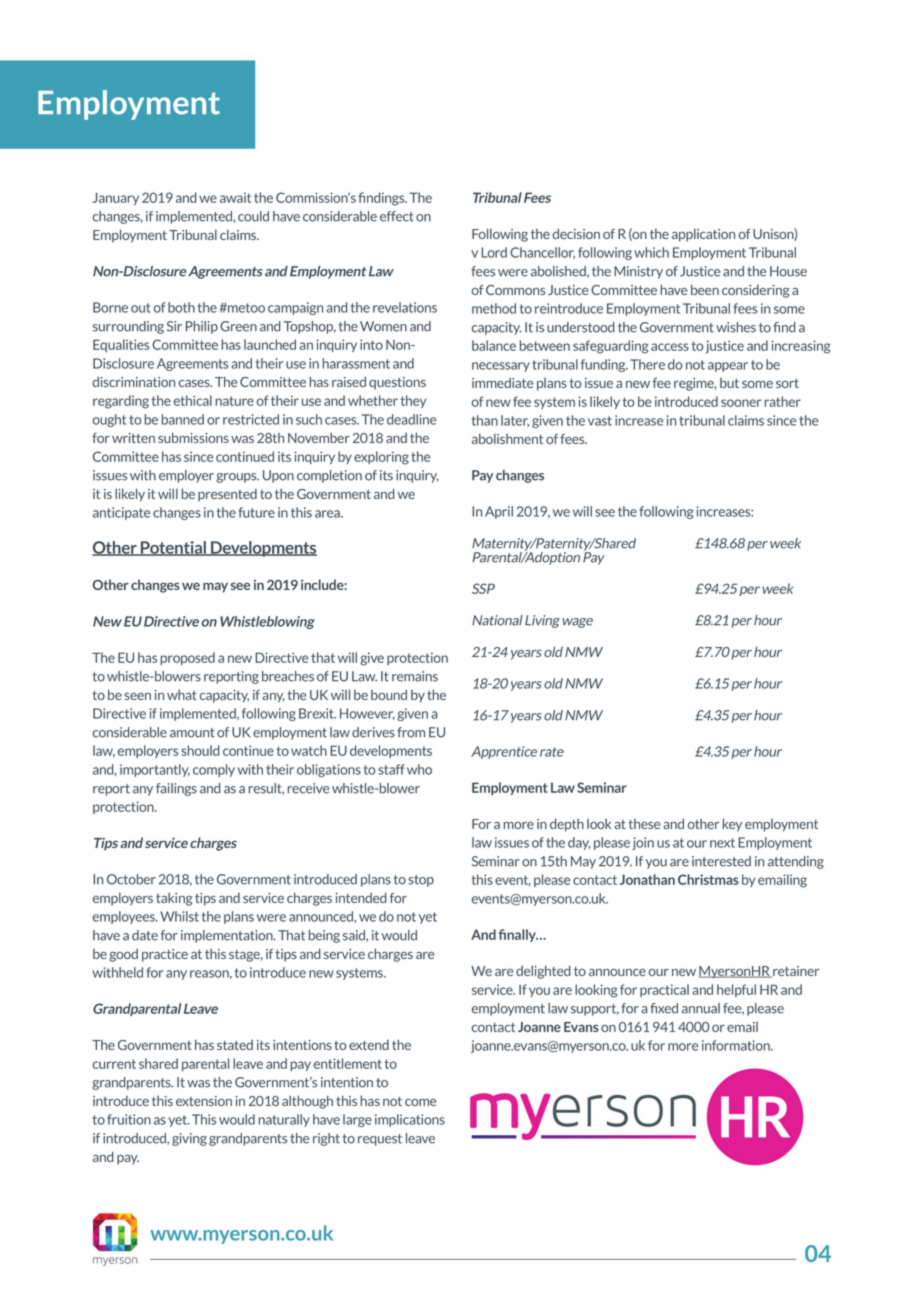 This screenshot has width=924, height=1308. Describe the element at coordinates (187, 658) in the screenshot. I see `proposed` at that location.
